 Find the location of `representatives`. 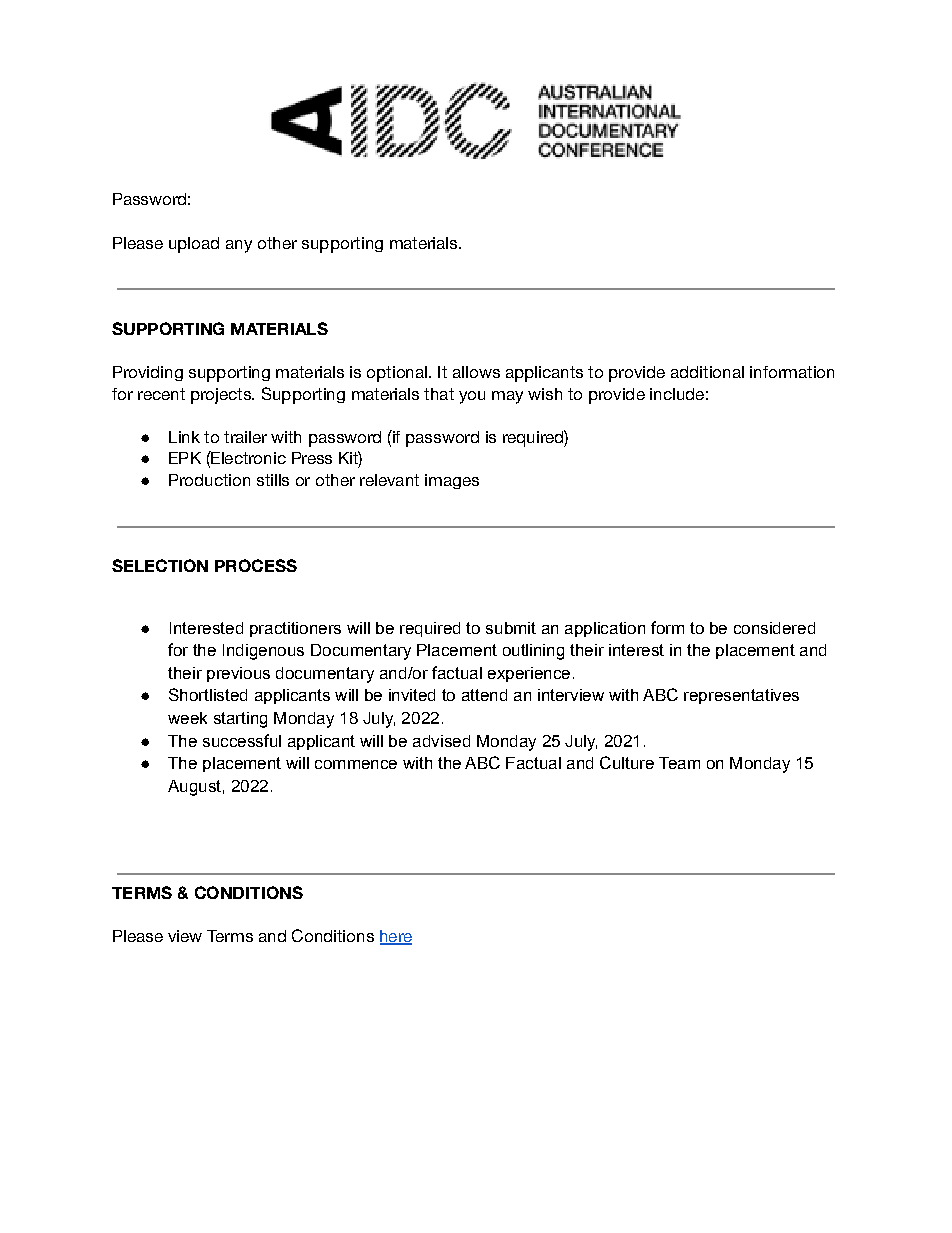

representatives is located at coordinates (741, 696).
